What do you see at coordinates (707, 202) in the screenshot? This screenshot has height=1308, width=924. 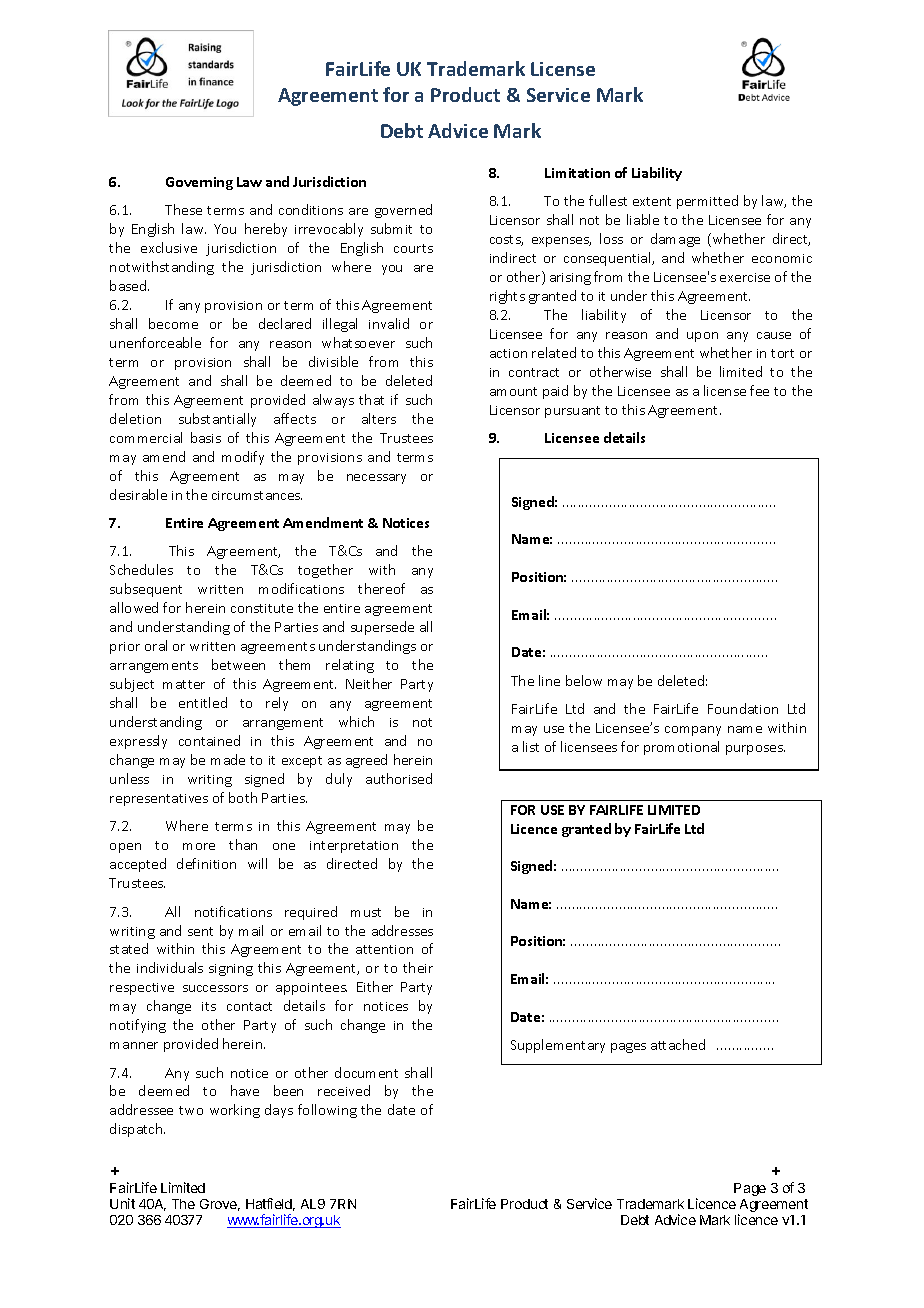 I see `permitted` at bounding box center [707, 202].
